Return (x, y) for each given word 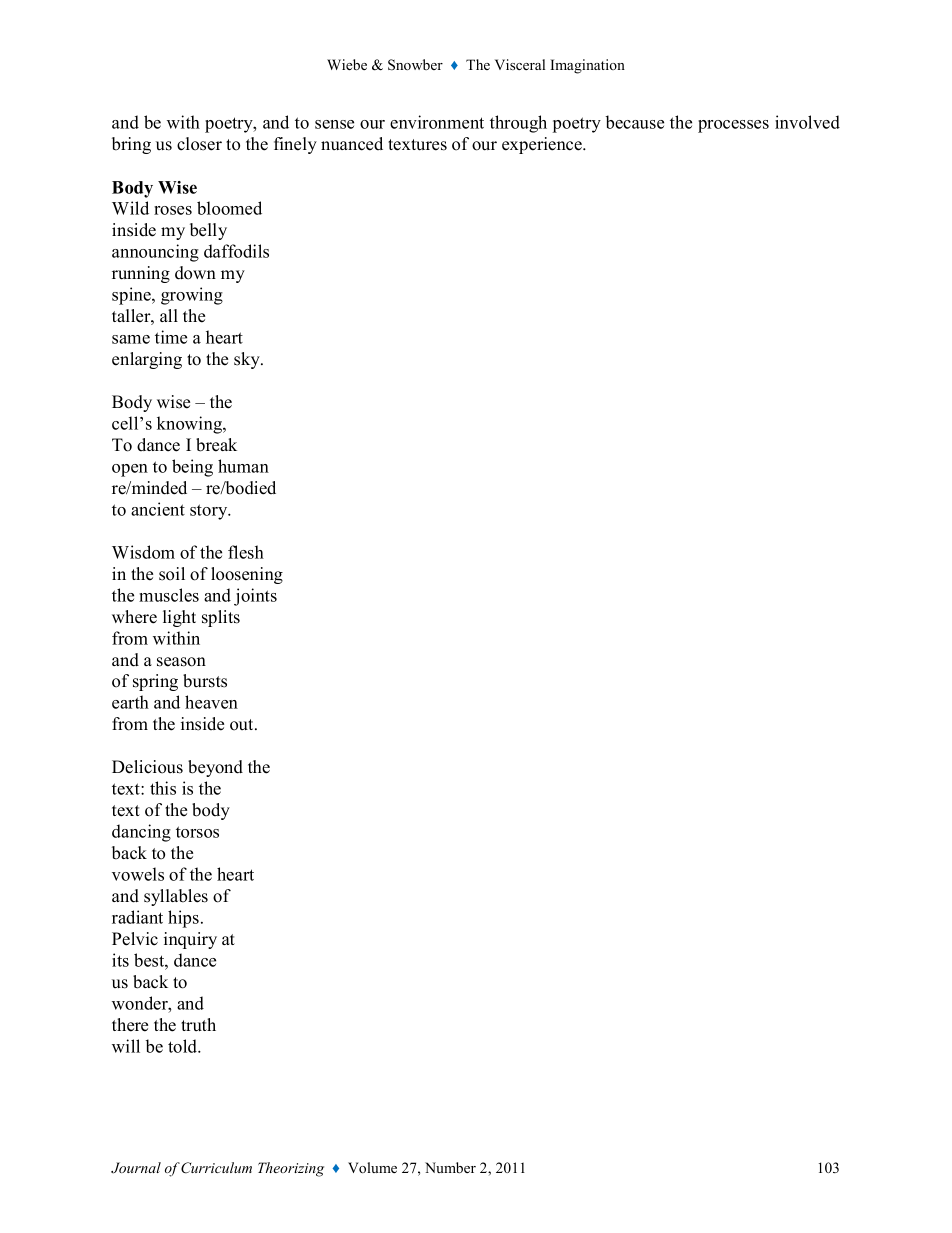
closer (199, 144)
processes (733, 126)
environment (437, 122)
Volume (372, 1167)
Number (450, 1167)
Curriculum (216, 1168)
